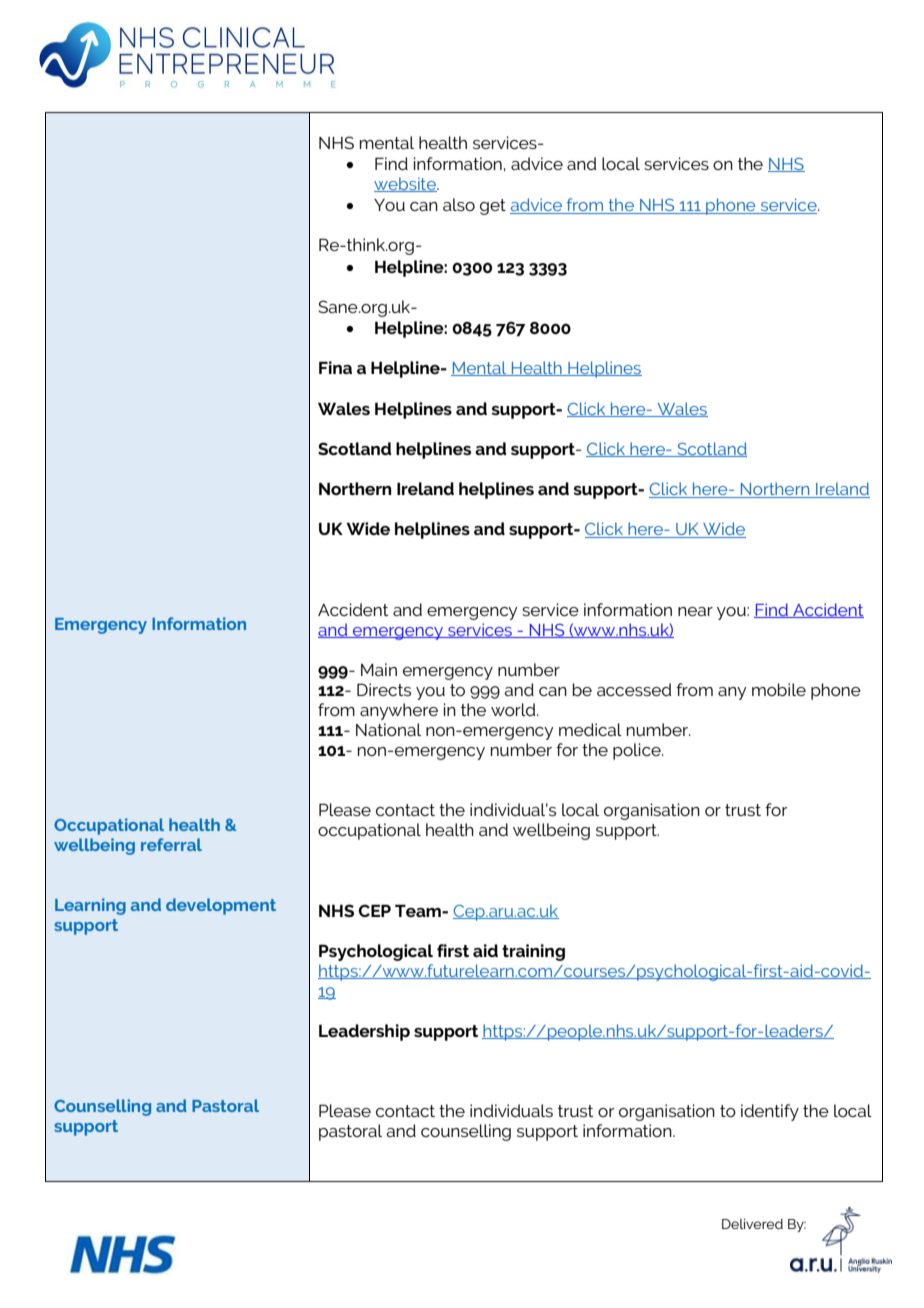 Image resolution: width=924 pixels, height=1308 pixels. I want to click on website, so click(406, 184).
